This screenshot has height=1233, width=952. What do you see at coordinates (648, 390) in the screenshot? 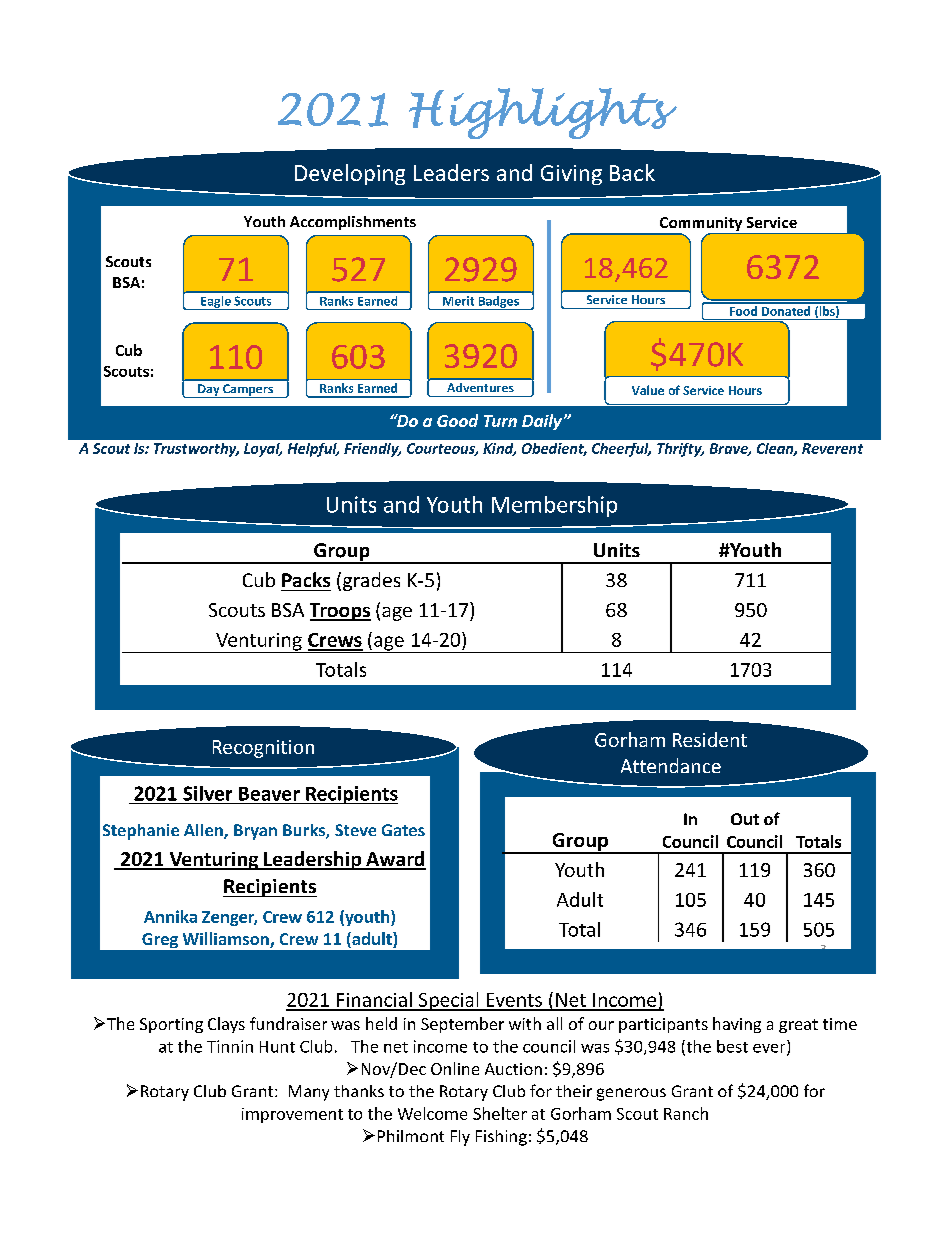
I see `Value` at bounding box center [648, 390].
